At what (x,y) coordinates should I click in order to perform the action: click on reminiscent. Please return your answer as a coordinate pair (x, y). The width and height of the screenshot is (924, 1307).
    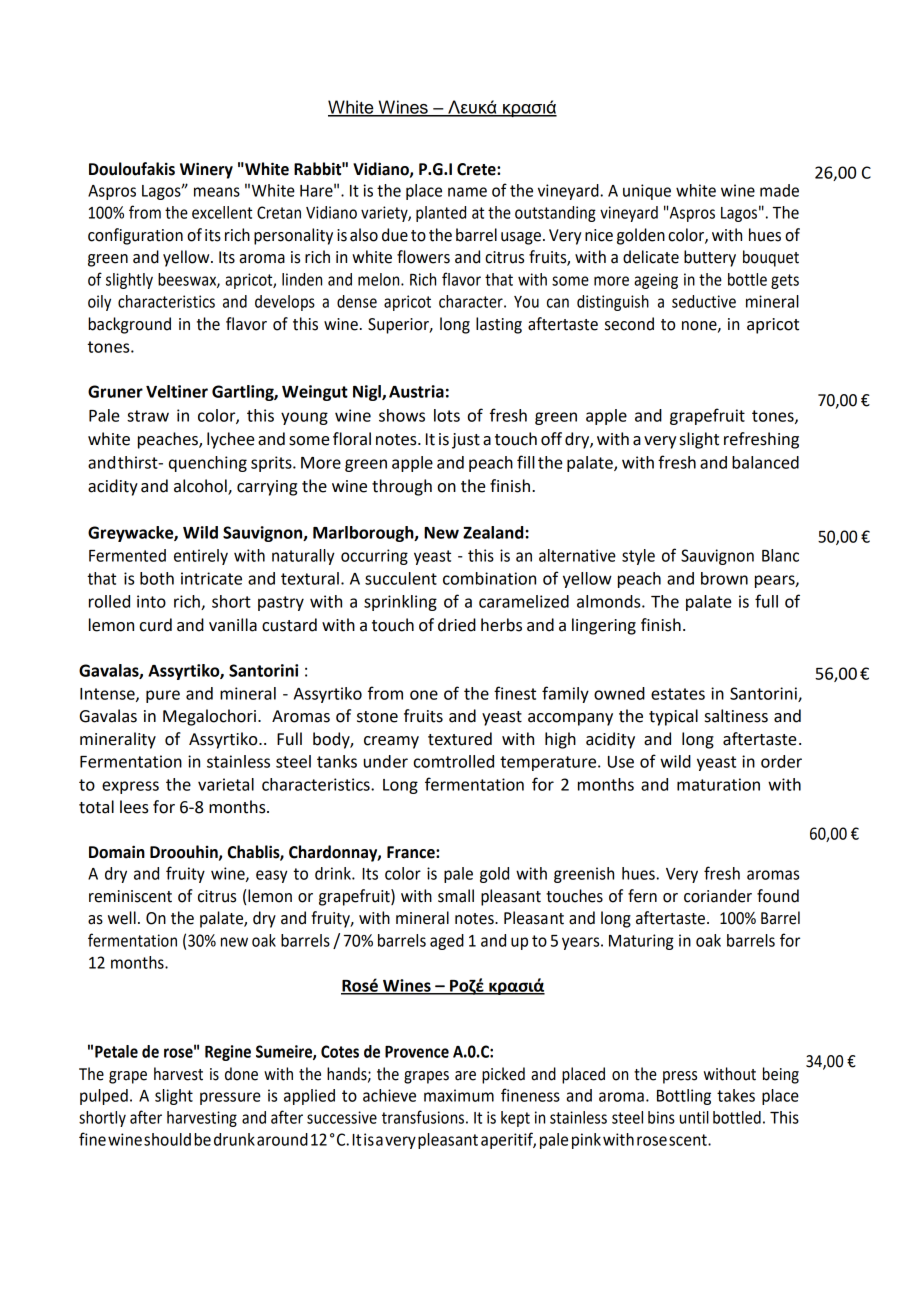
    Looking at the image, I should click on (130, 896).
